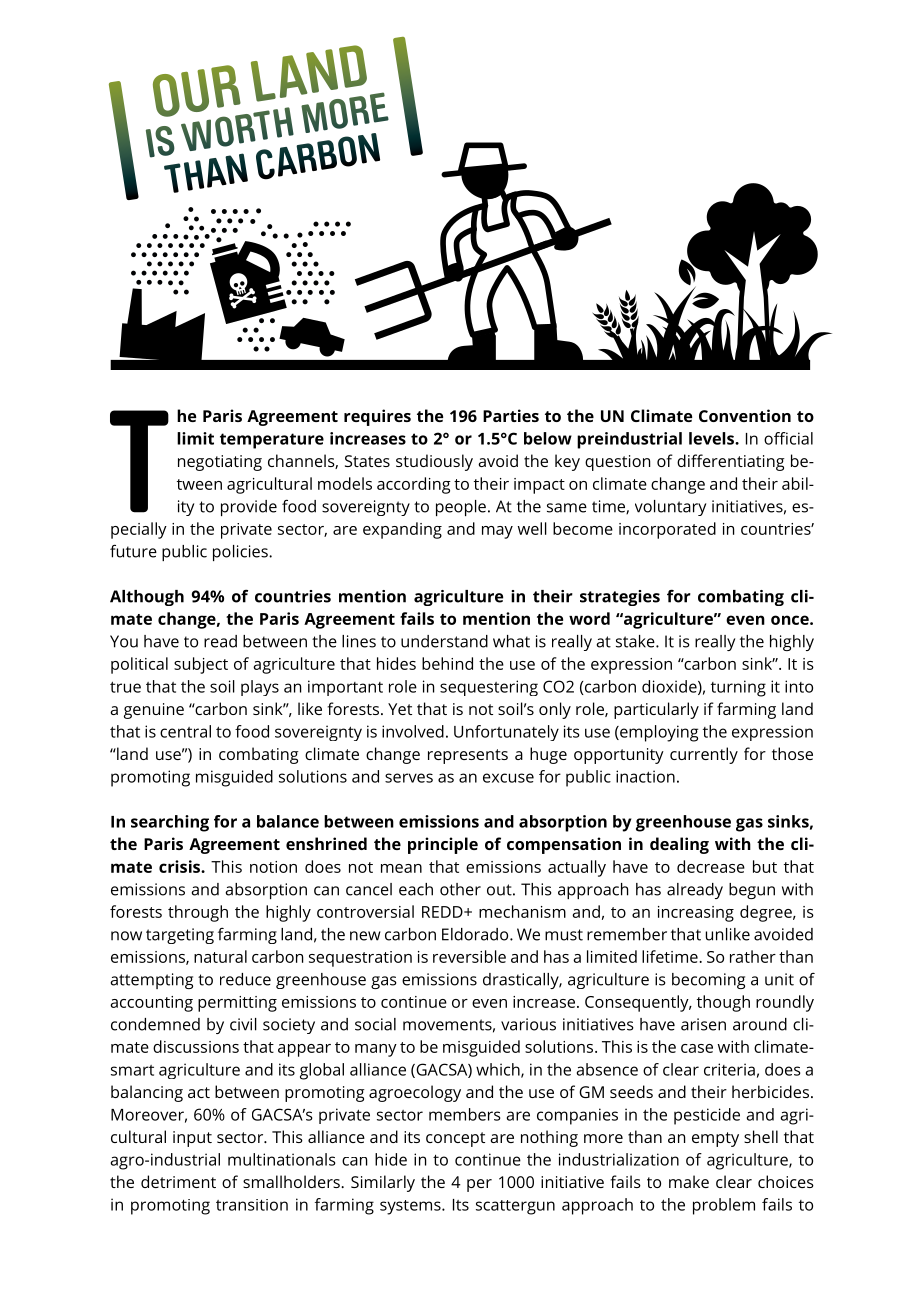 The image size is (924, 1308). I want to click on detriment, so click(178, 1181).
